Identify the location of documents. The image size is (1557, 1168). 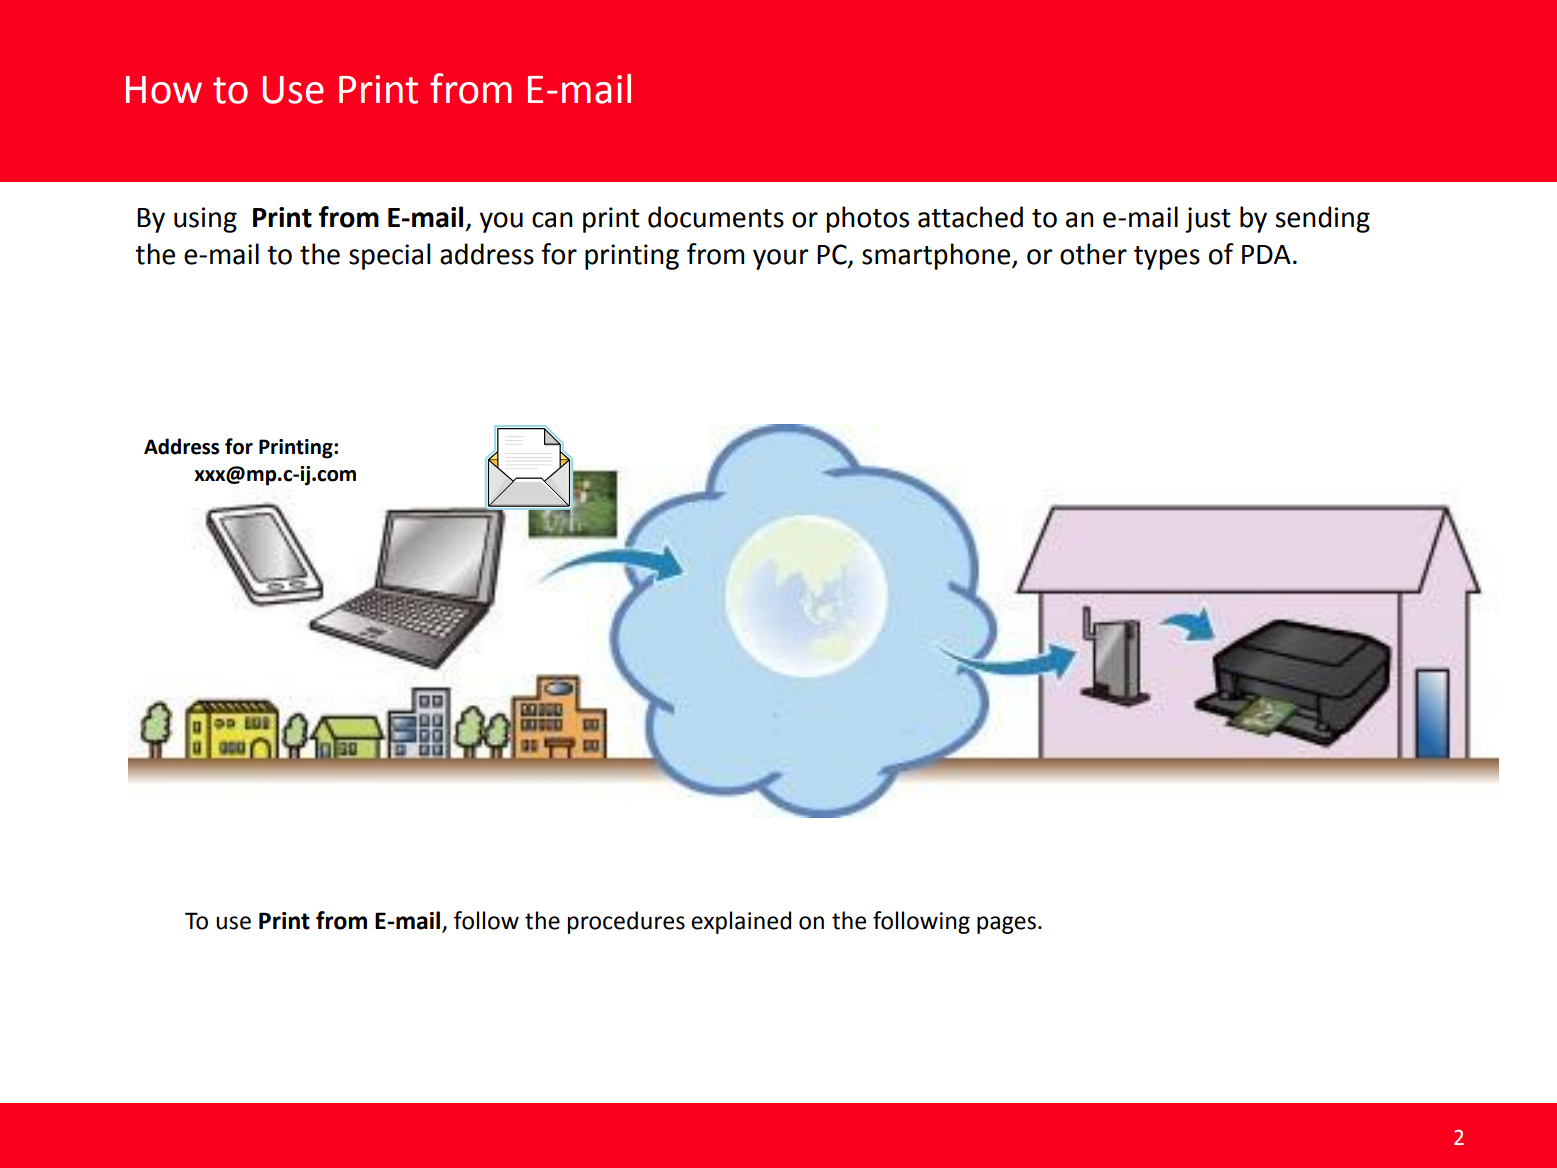
(716, 217).
